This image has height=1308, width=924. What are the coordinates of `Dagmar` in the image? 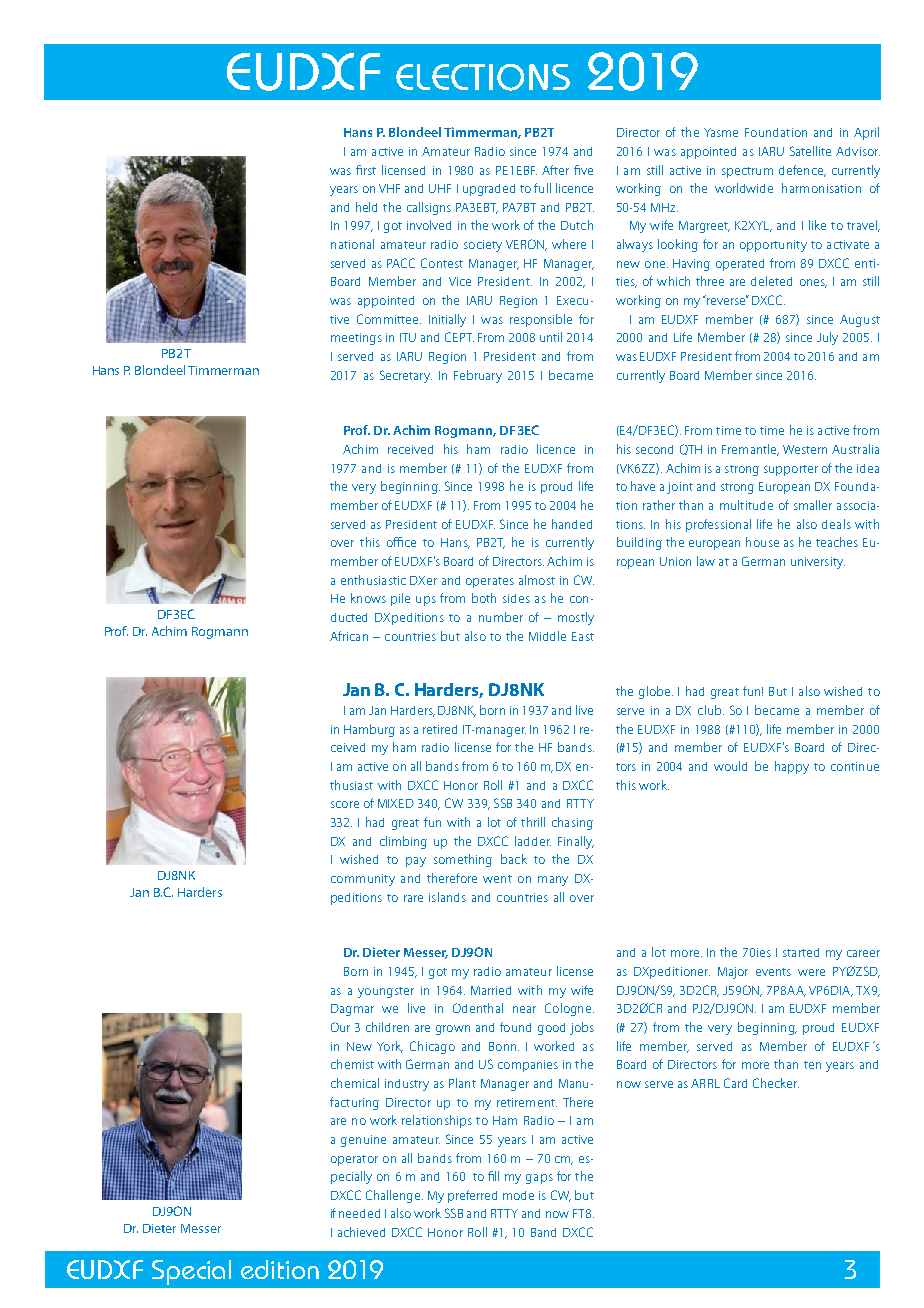 It's located at (352, 1010).
